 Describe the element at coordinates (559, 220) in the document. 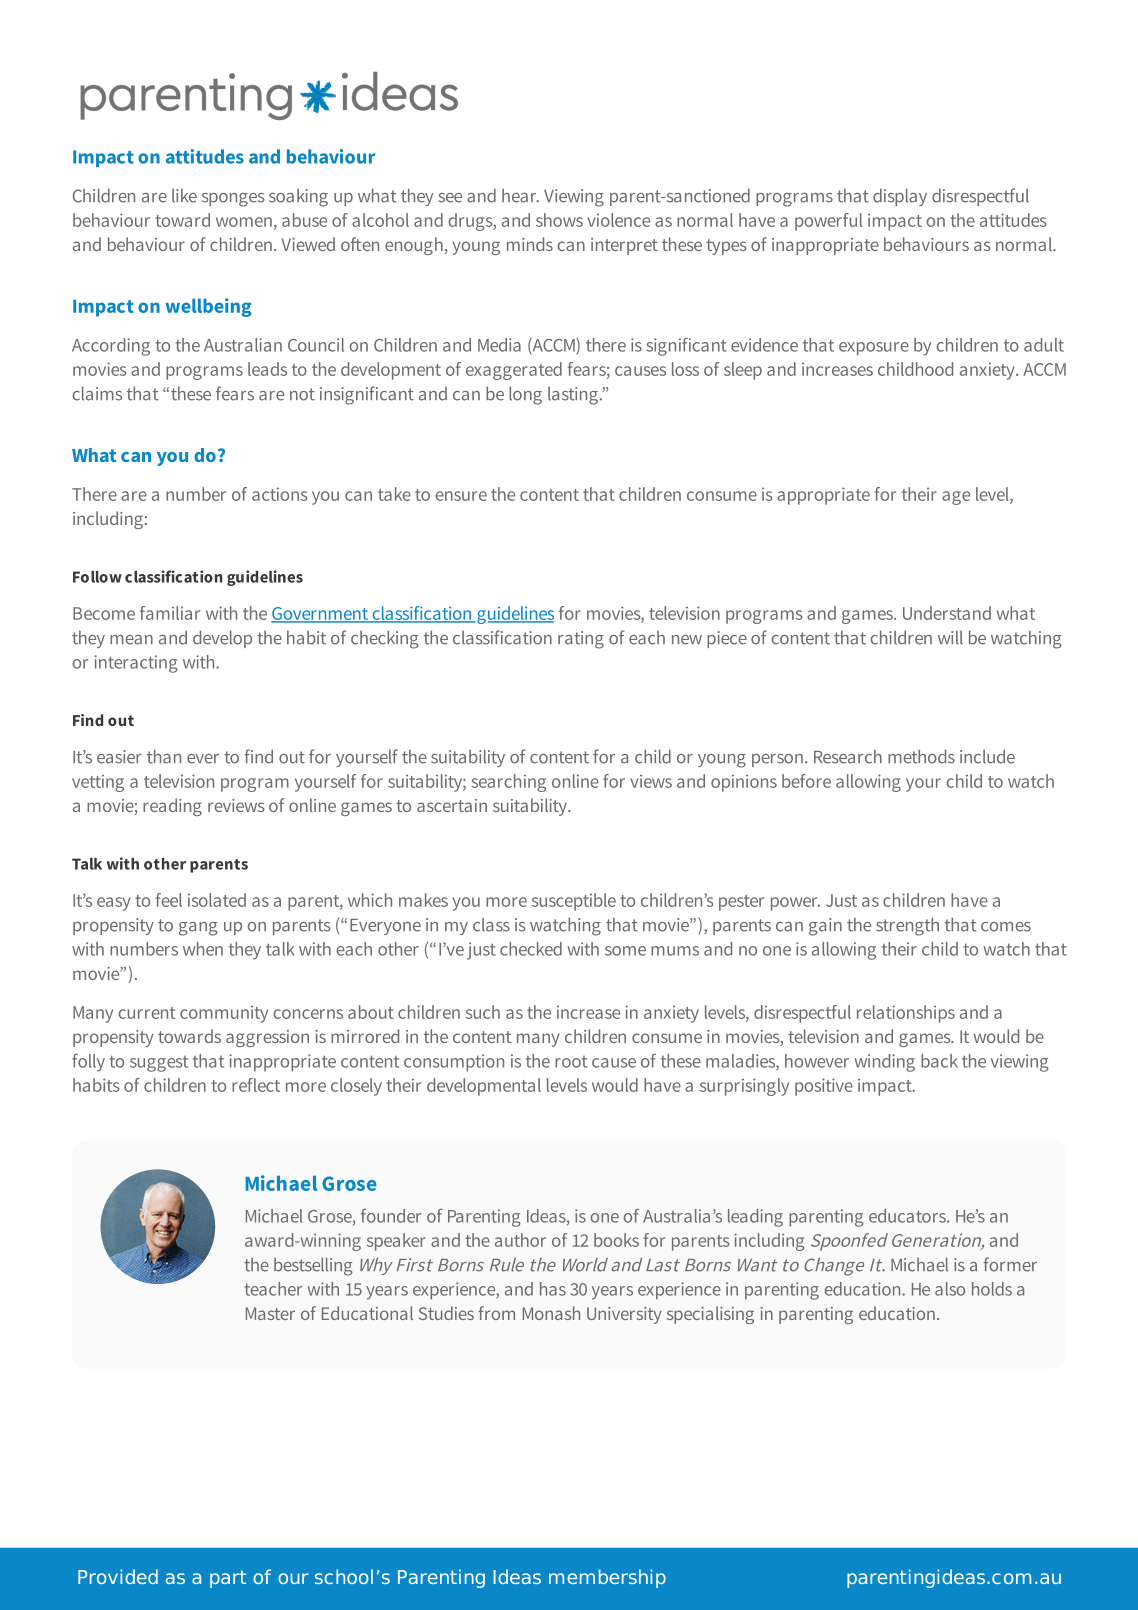

I see `shows` at that location.
